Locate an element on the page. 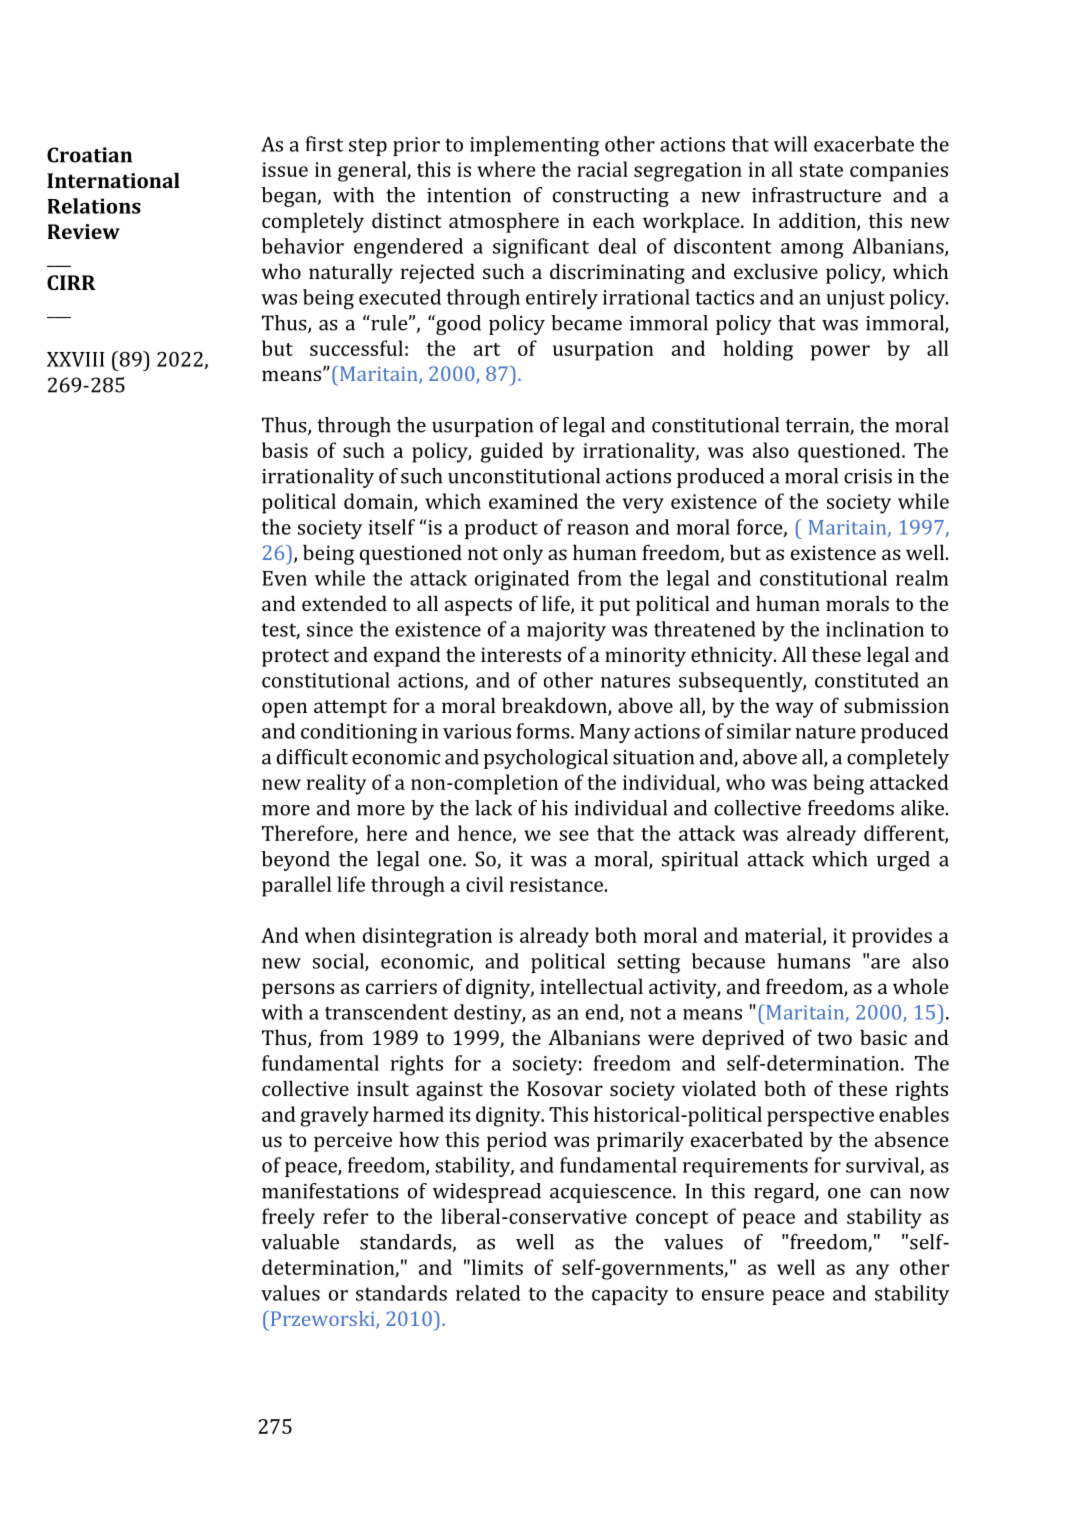 This image has width=1080, height=1528. valuable is located at coordinates (300, 1242).
